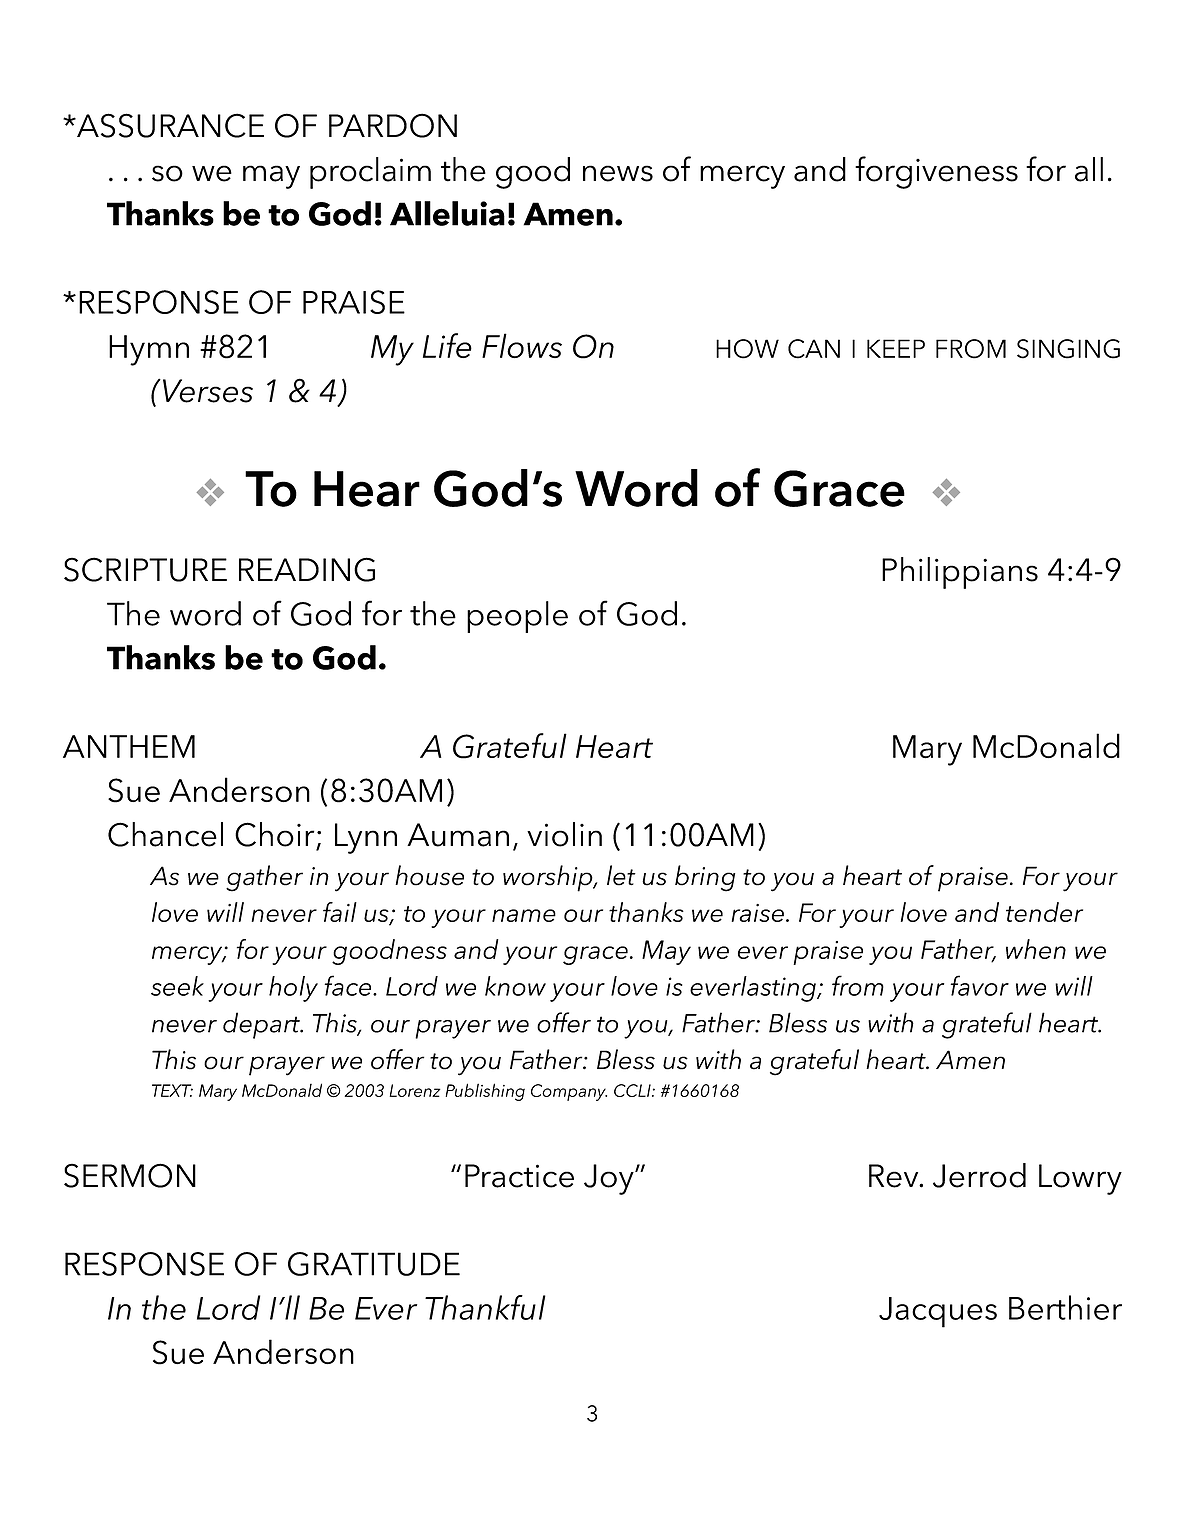 This page has height=1534, width=1185. What do you see at coordinates (264, 878) in the page?
I see `gather` at bounding box center [264, 878].
